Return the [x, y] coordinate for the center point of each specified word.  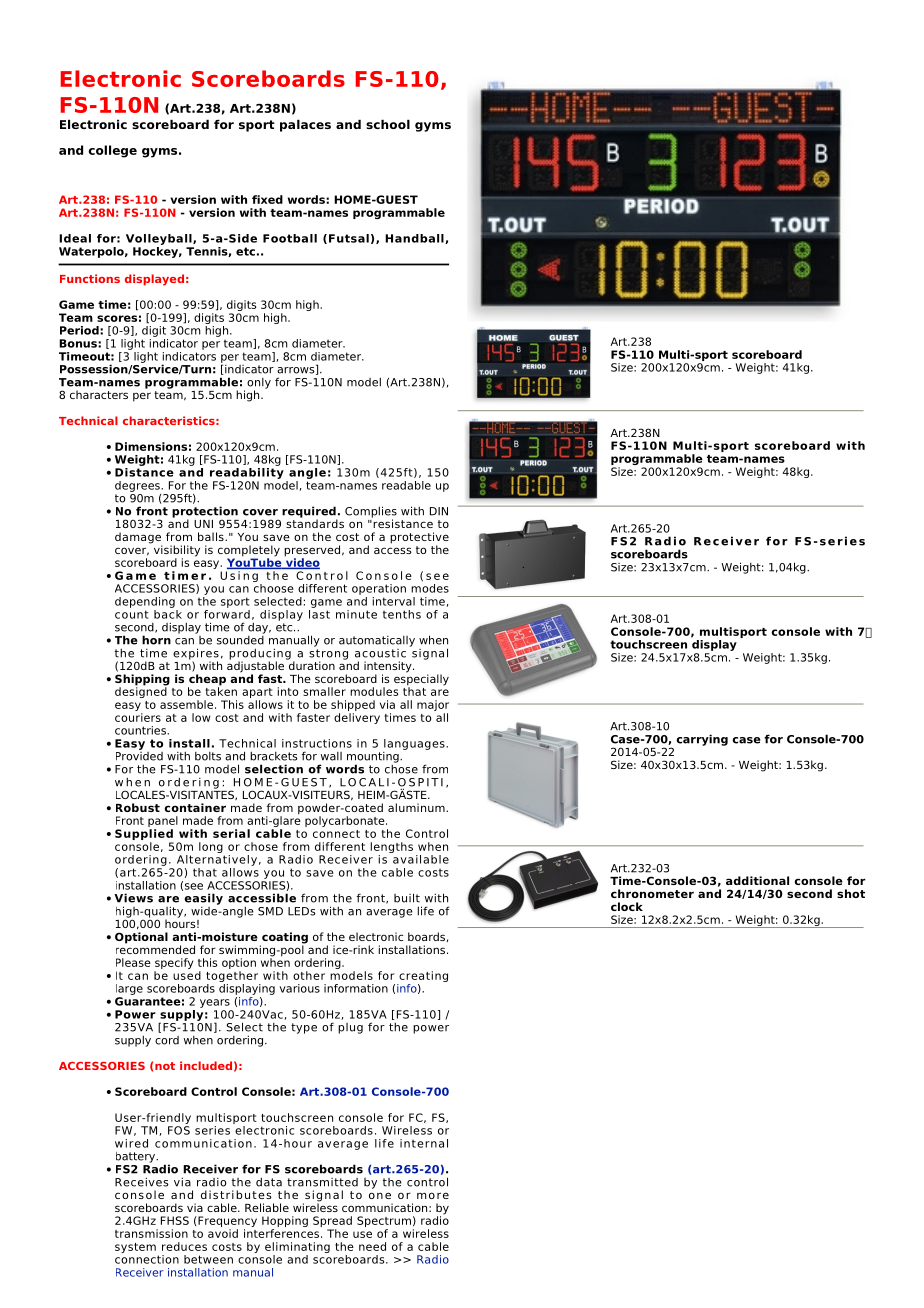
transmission [151, 1233]
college [112, 151]
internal [424, 1143]
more [433, 1195]
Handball [415, 239]
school [388, 124]
